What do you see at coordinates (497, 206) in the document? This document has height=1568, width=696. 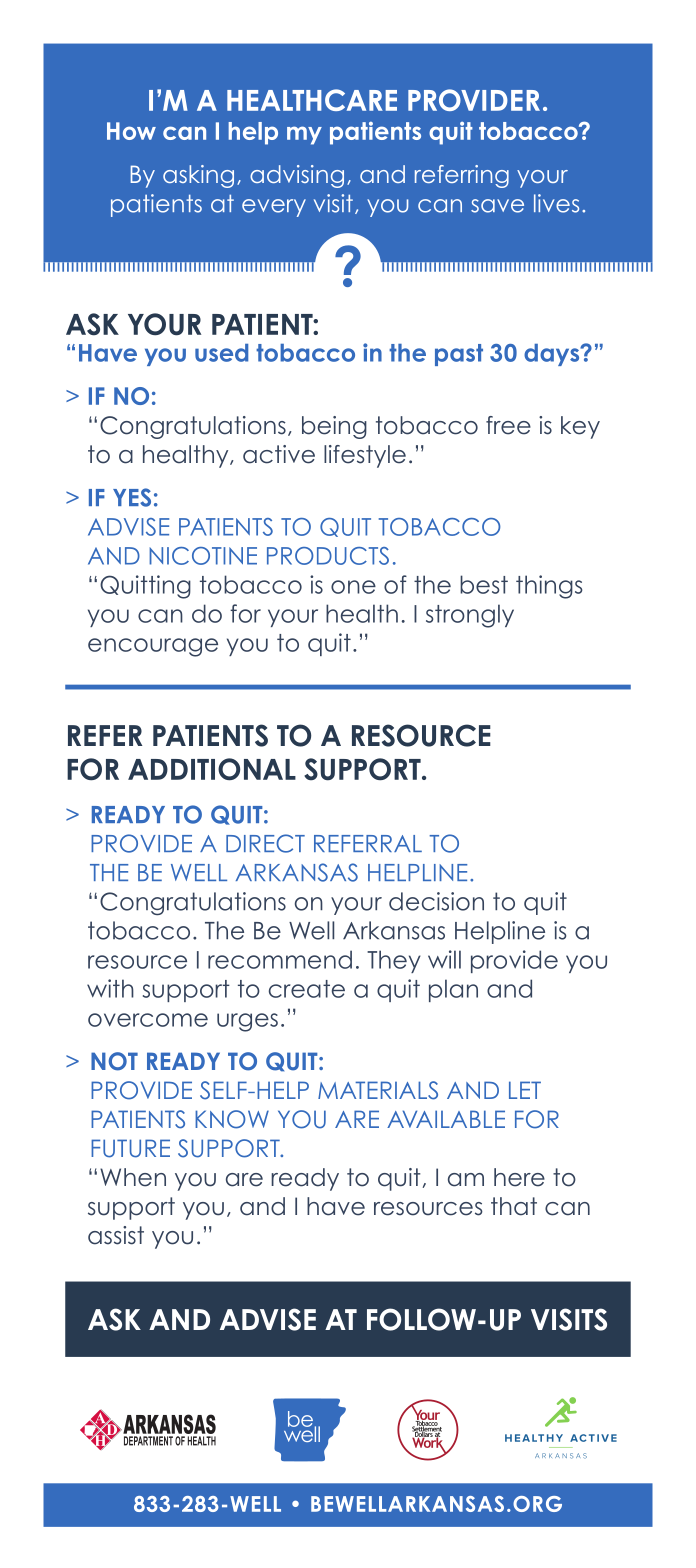 I see `save` at bounding box center [497, 206].
